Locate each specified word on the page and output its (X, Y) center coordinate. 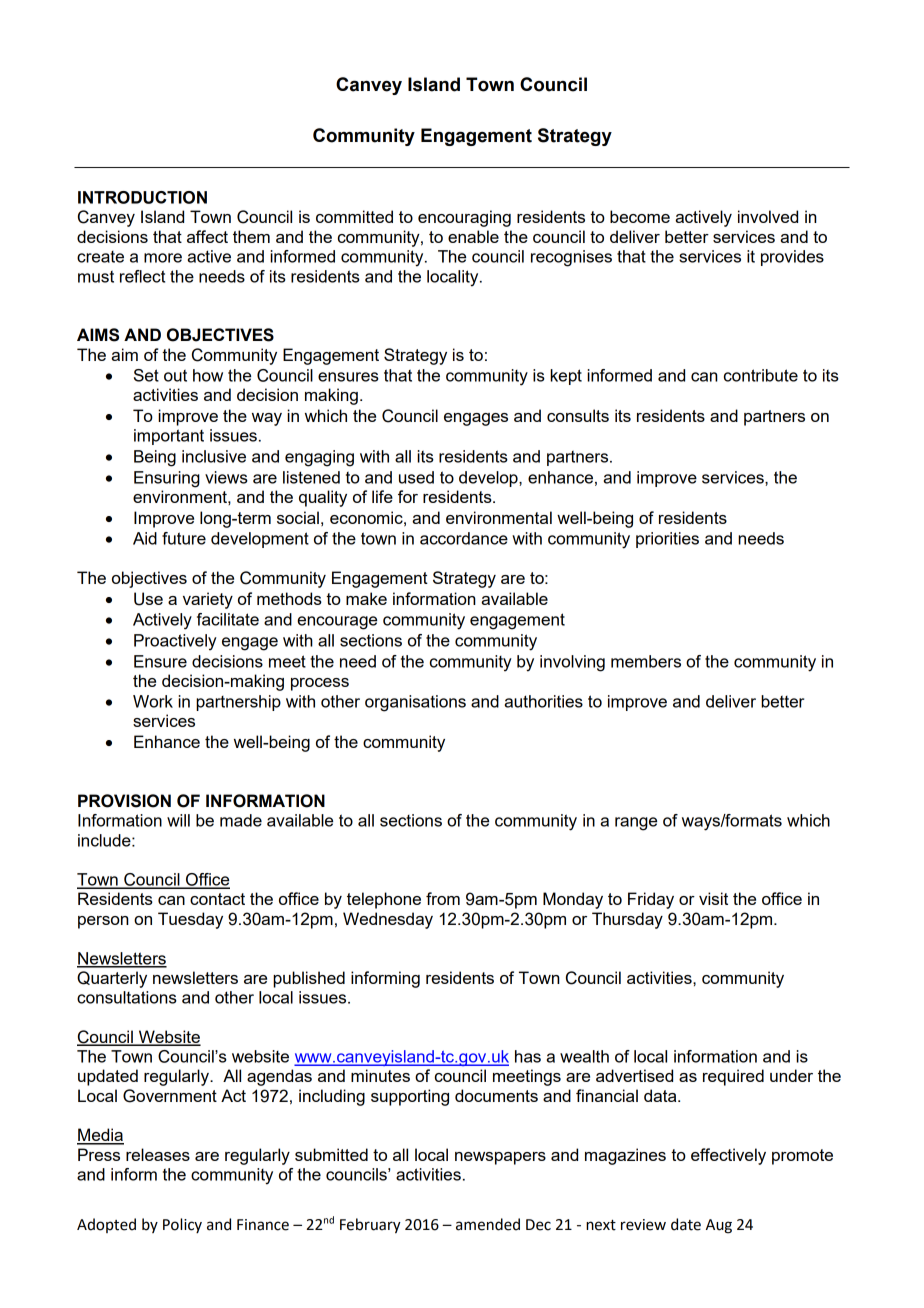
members (646, 661)
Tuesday (190, 920)
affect (207, 236)
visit (713, 898)
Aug (719, 1226)
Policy (182, 1225)
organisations (415, 703)
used (416, 477)
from (443, 898)
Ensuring (167, 479)
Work (153, 701)
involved (768, 216)
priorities (667, 540)
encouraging (464, 218)
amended (488, 1224)
